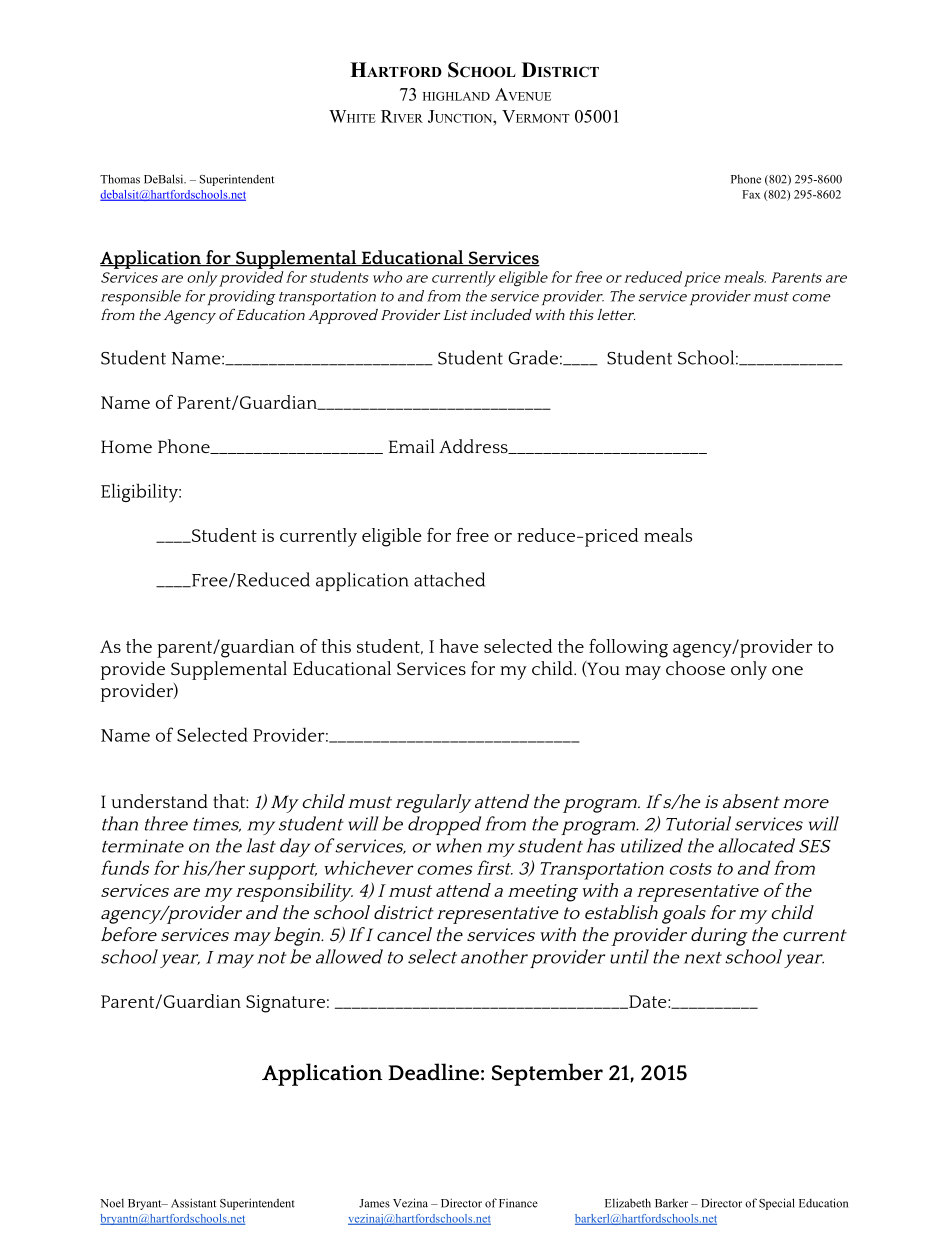  Describe the element at coordinates (628, 648) in the screenshot. I see `following` at that location.
